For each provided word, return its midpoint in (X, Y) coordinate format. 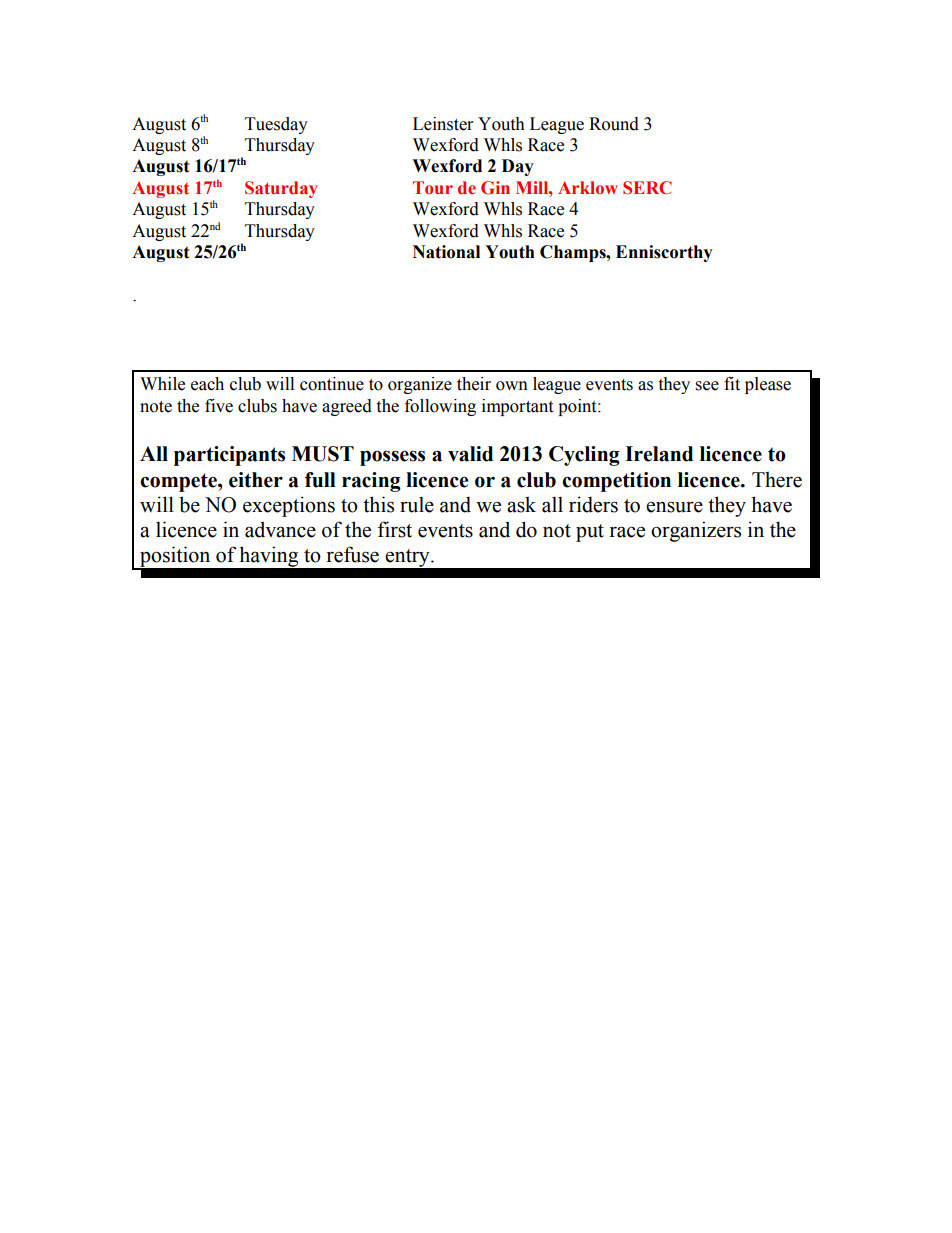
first (395, 529)
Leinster (443, 124)
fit (732, 384)
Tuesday (276, 125)
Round (614, 124)
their (474, 384)
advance (280, 529)
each (207, 384)
